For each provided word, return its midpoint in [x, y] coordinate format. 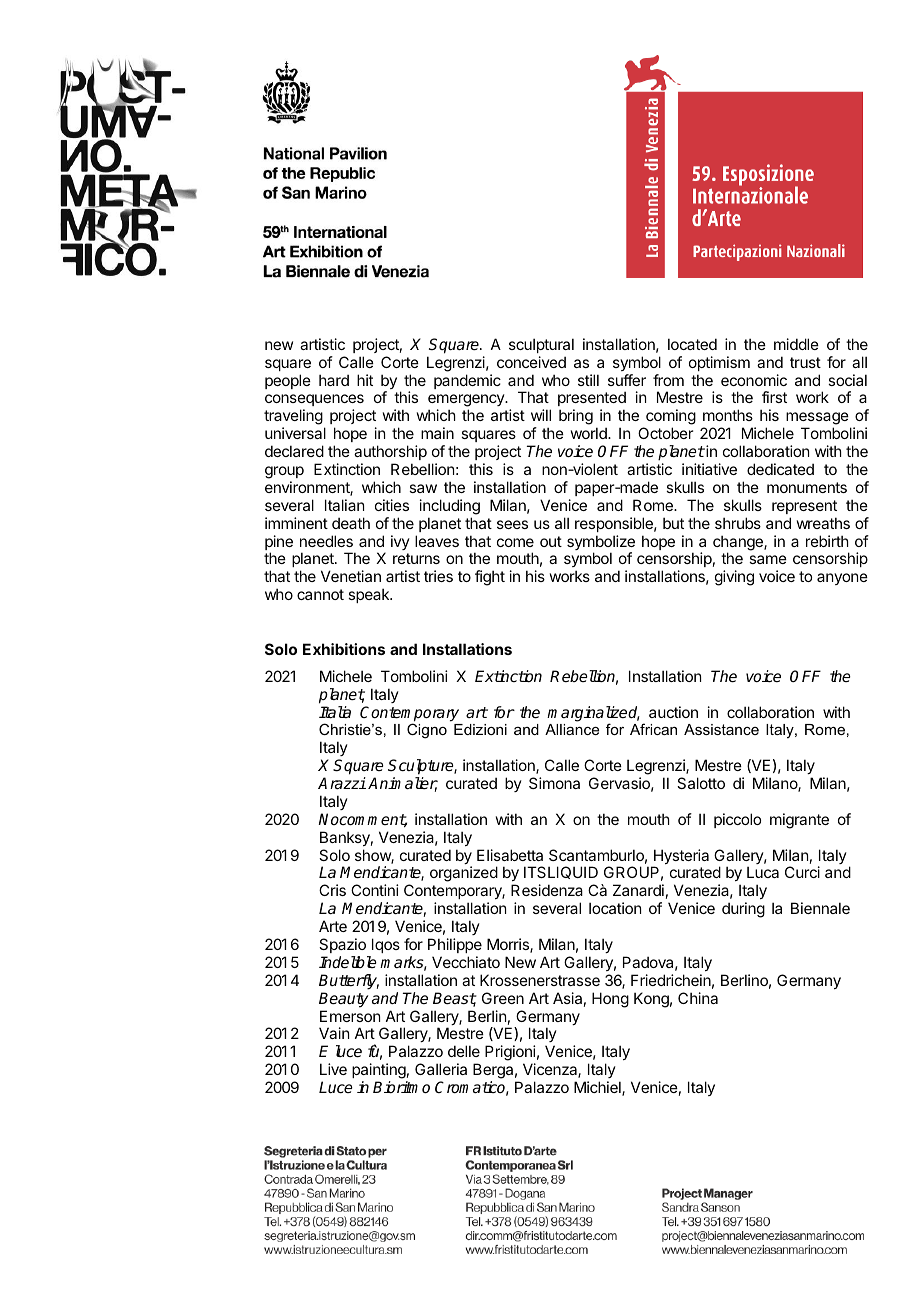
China [698, 998]
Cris [332, 890]
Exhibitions [344, 649]
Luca [763, 872]
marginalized [593, 715]
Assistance [721, 729]
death [351, 523]
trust [805, 362]
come [515, 542]
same [768, 559]
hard [334, 380]
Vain [334, 1033]
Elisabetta [510, 855]
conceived [531, 362]
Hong [610, 1000]
